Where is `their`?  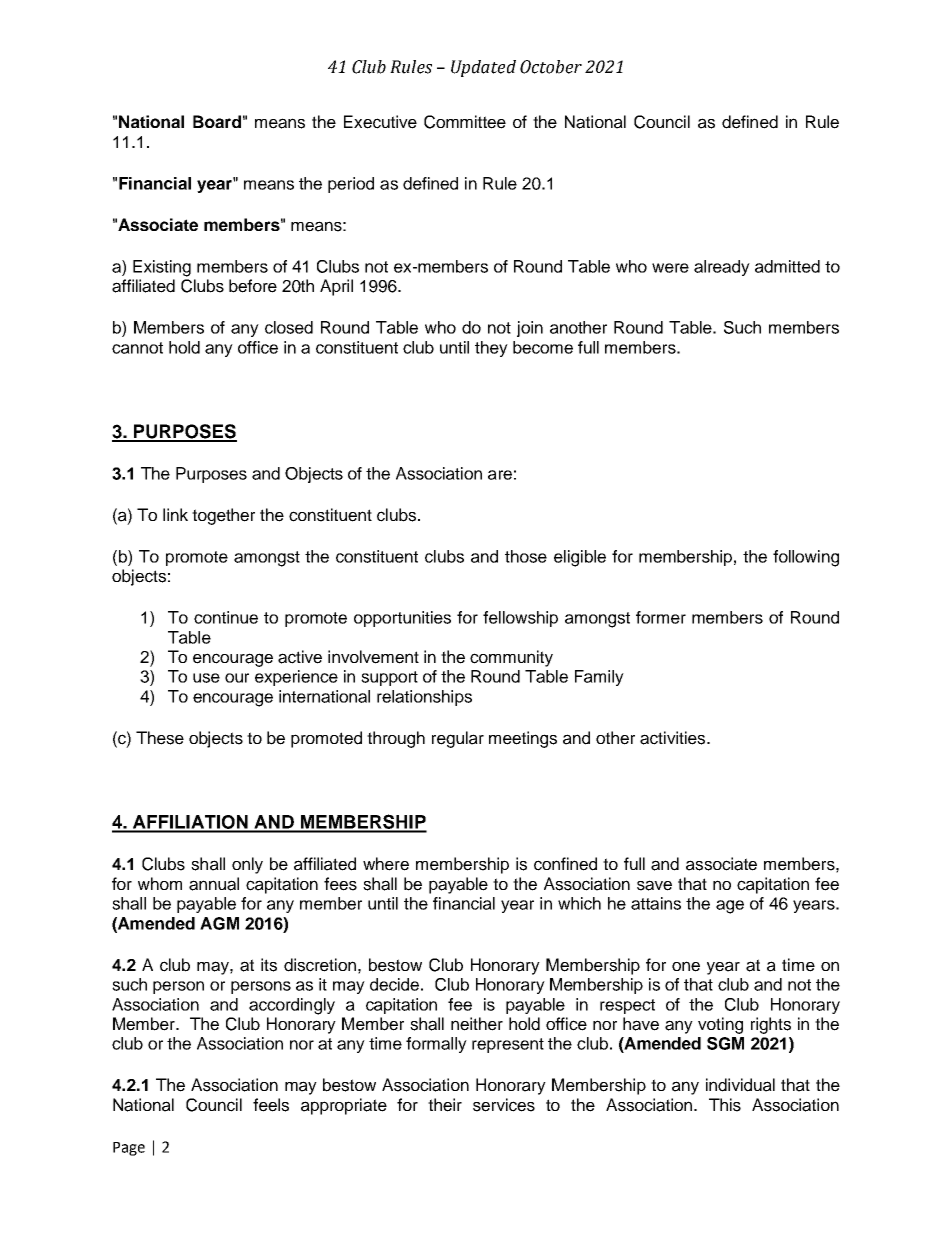 their is located at coordinates (445, 1105).
